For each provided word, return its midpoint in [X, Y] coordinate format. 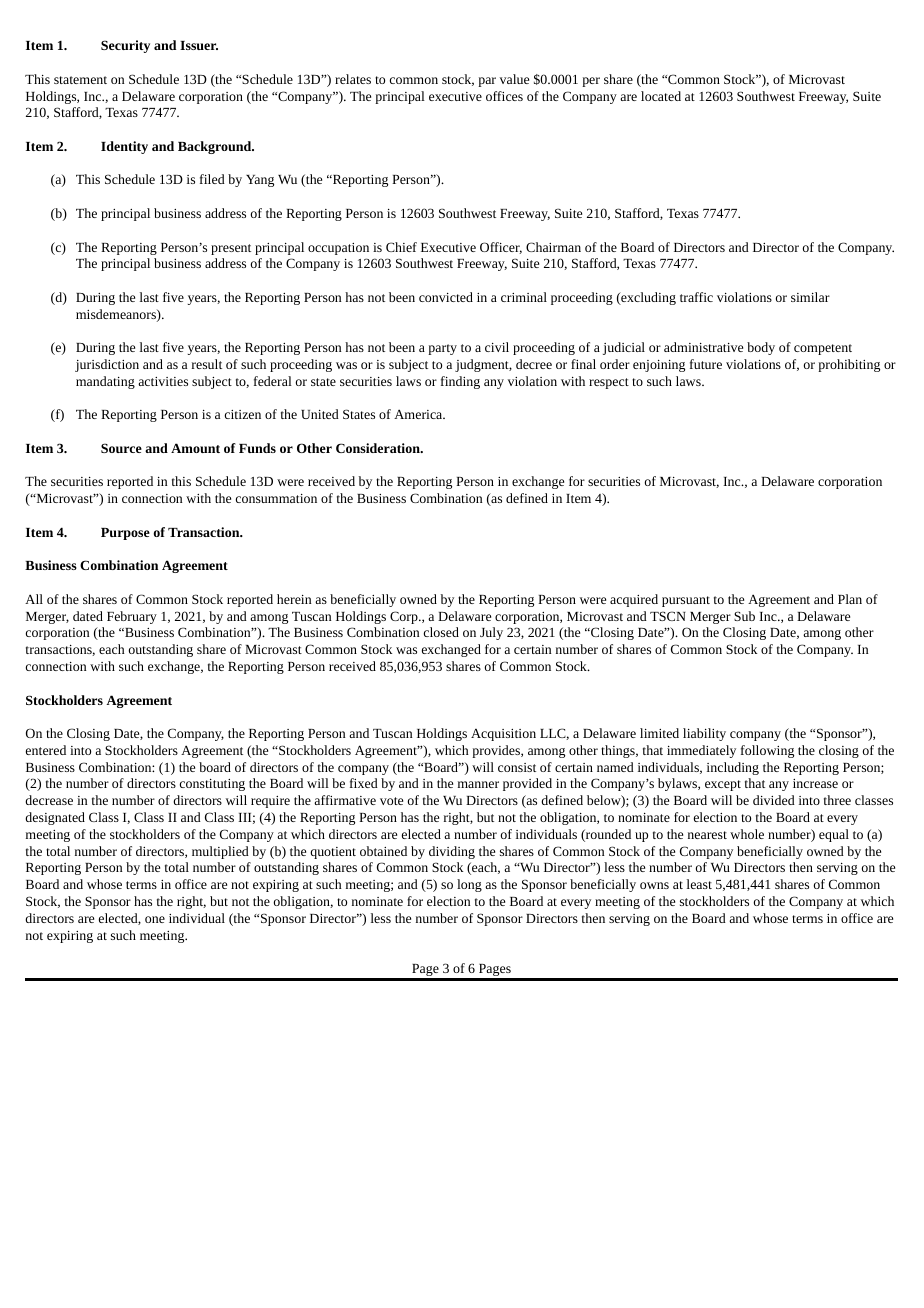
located [661, 96]
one [155, 919]
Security [125, 46]
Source [121, 448]
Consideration [379, 448]
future [706, 364]
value [514, 79]
